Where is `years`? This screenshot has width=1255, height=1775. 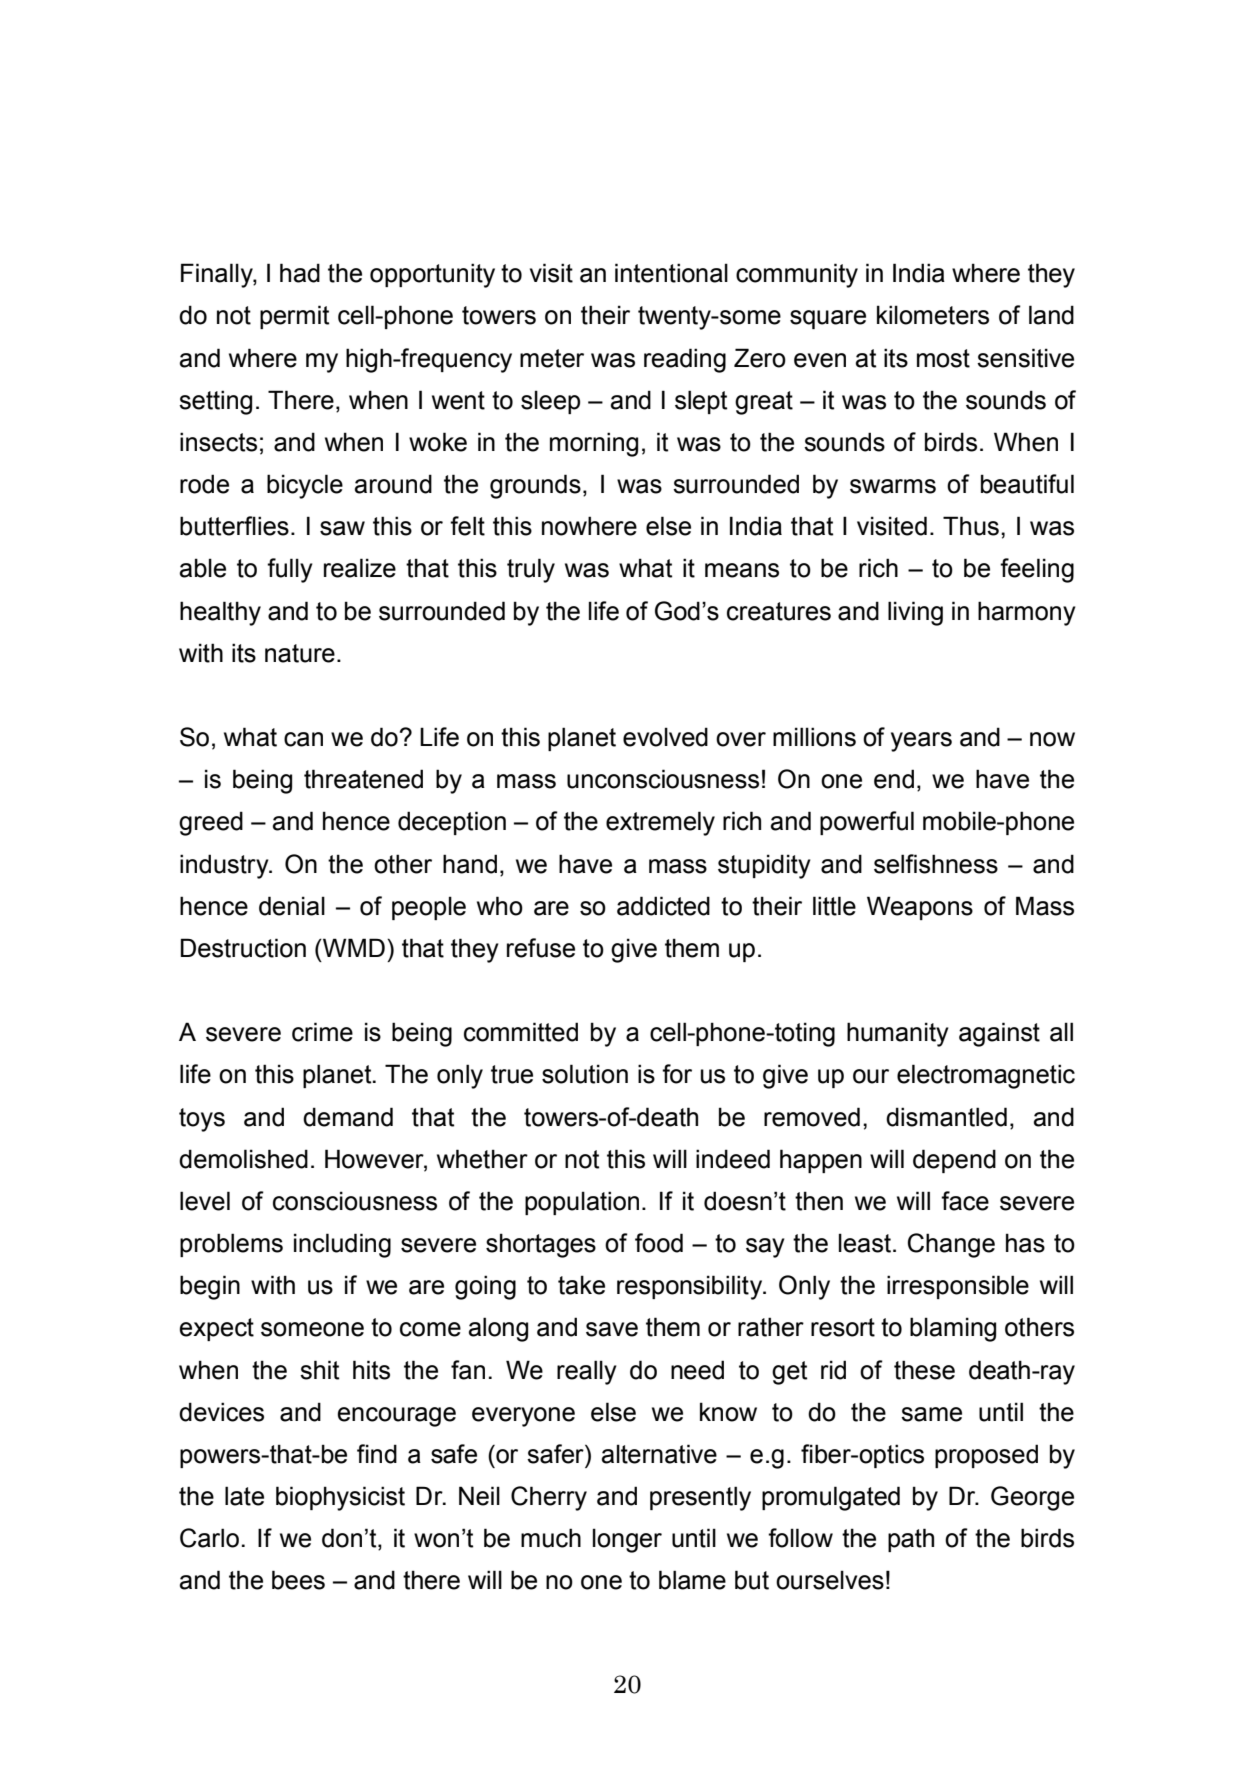
years is located at coordinates (921, 742).
